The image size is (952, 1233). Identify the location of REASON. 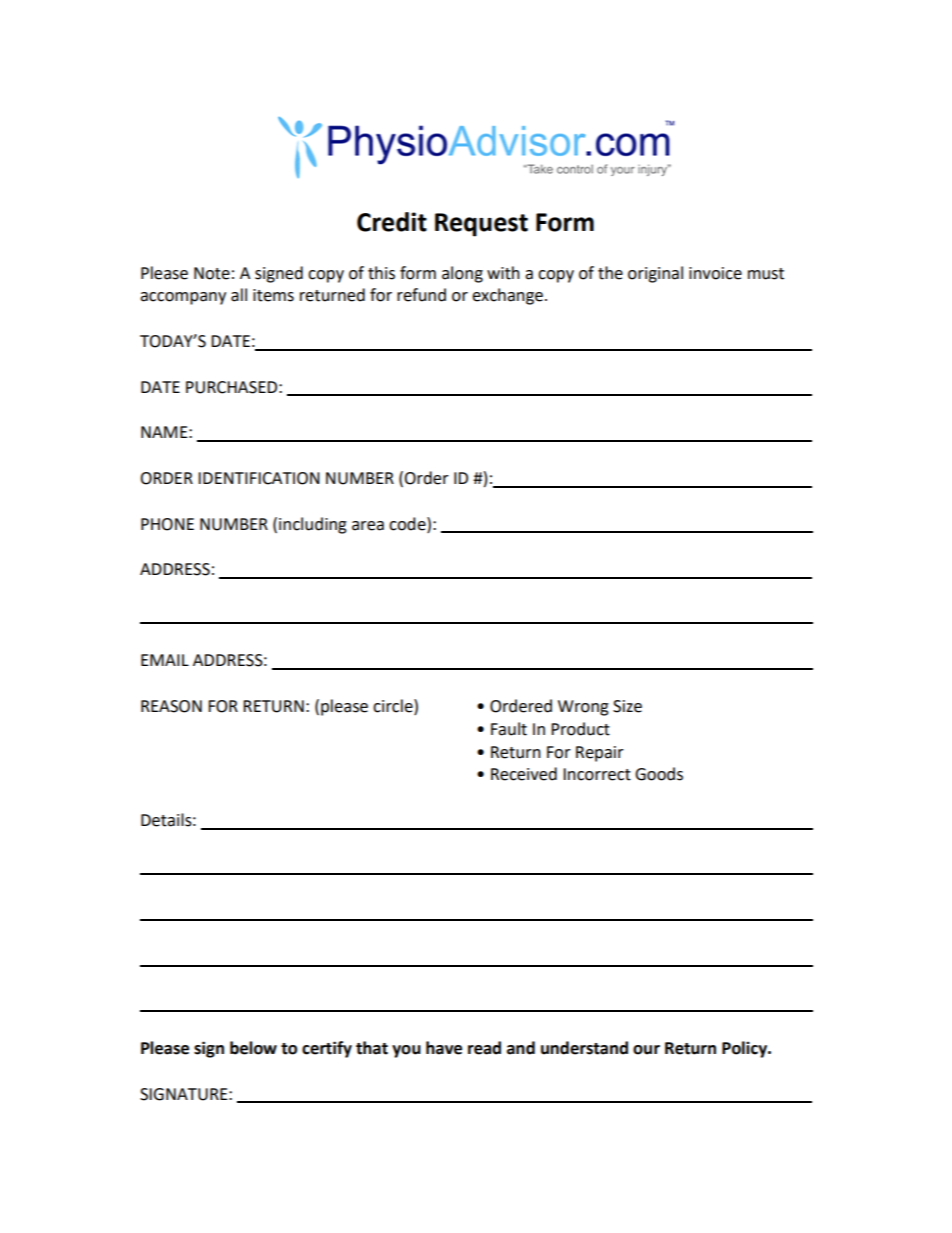
(171, 706).
